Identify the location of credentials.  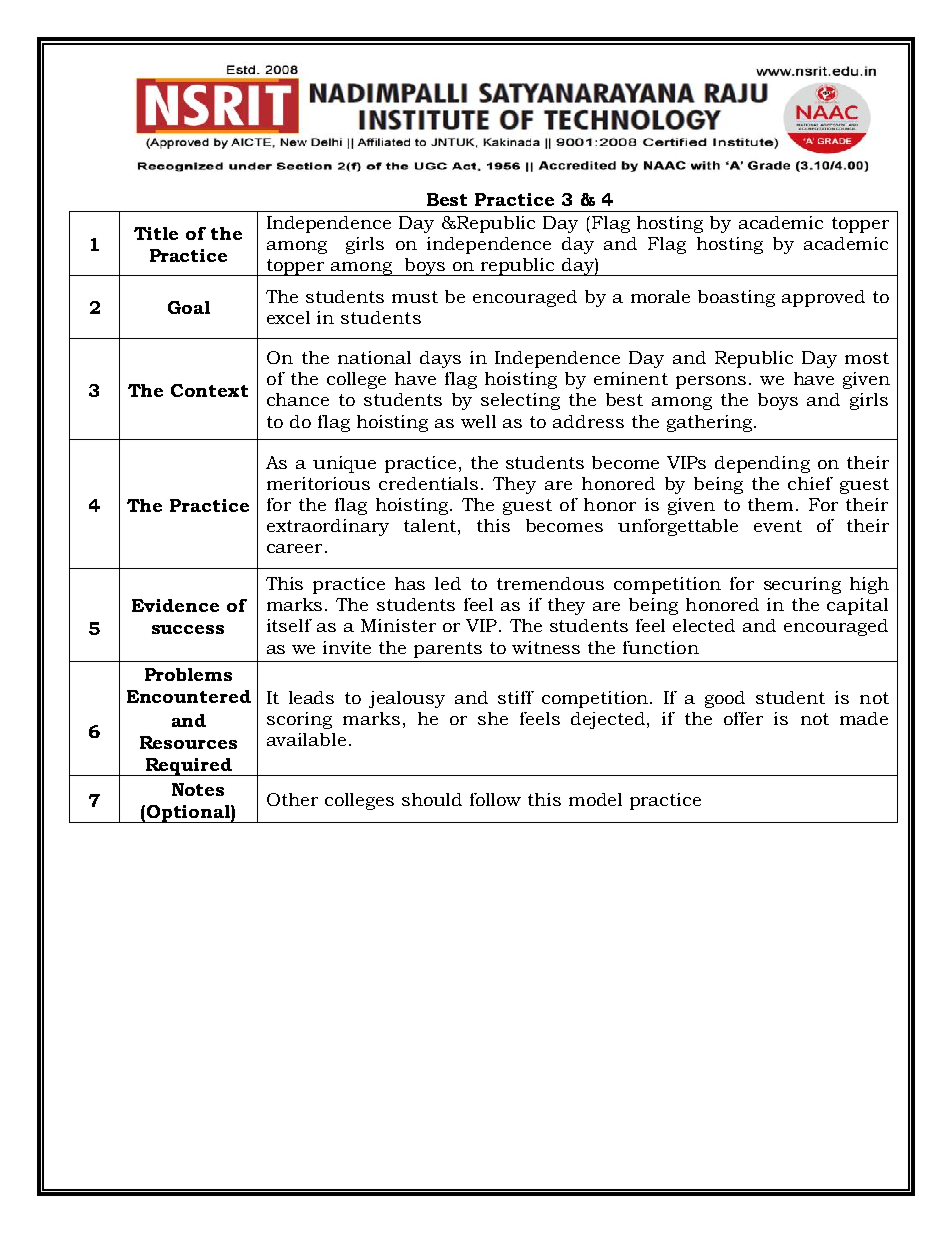
(428, 483).
